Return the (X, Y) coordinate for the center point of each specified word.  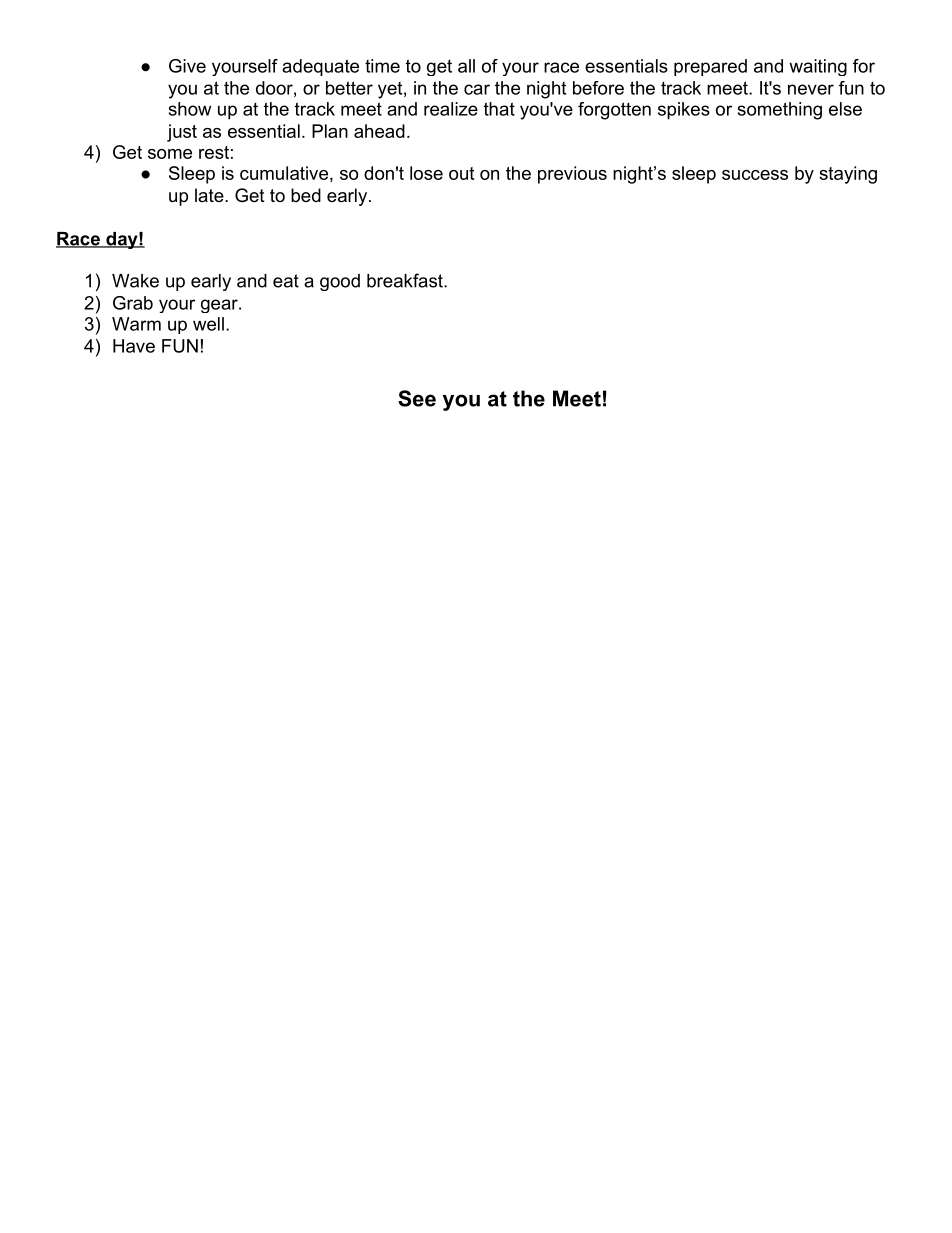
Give (187, 66)
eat (286, 281)
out (461, 173)
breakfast (406, 280)
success (755, 175)
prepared (710, 67)
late (210, 195)
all (466, 66)
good (340, 282)
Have (134, 346)
